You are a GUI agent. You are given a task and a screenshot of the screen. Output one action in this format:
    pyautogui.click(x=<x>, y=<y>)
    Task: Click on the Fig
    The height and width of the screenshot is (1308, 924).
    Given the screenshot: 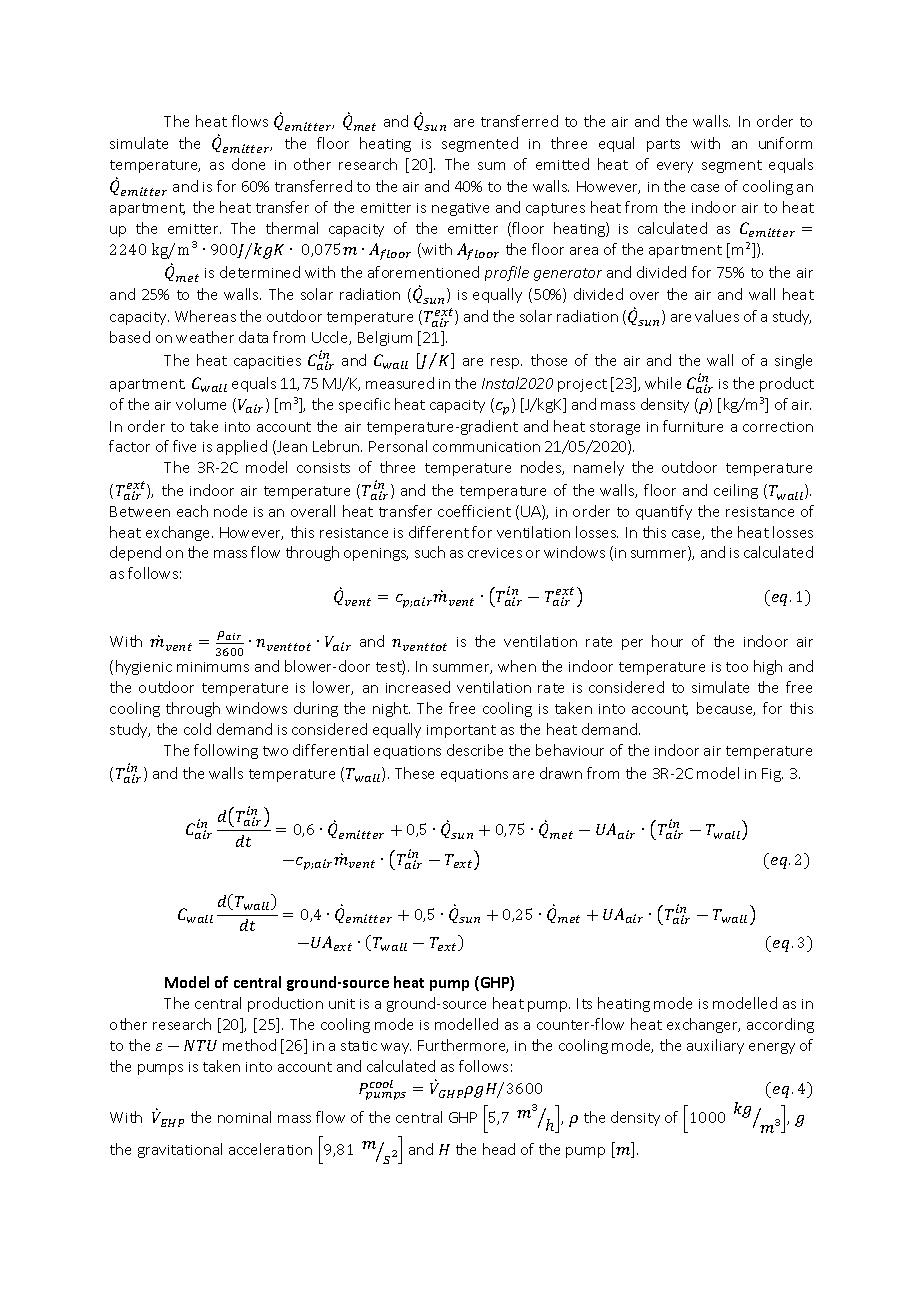 What is the action you would take?
    pyautogui.click(x=772, y=775)
